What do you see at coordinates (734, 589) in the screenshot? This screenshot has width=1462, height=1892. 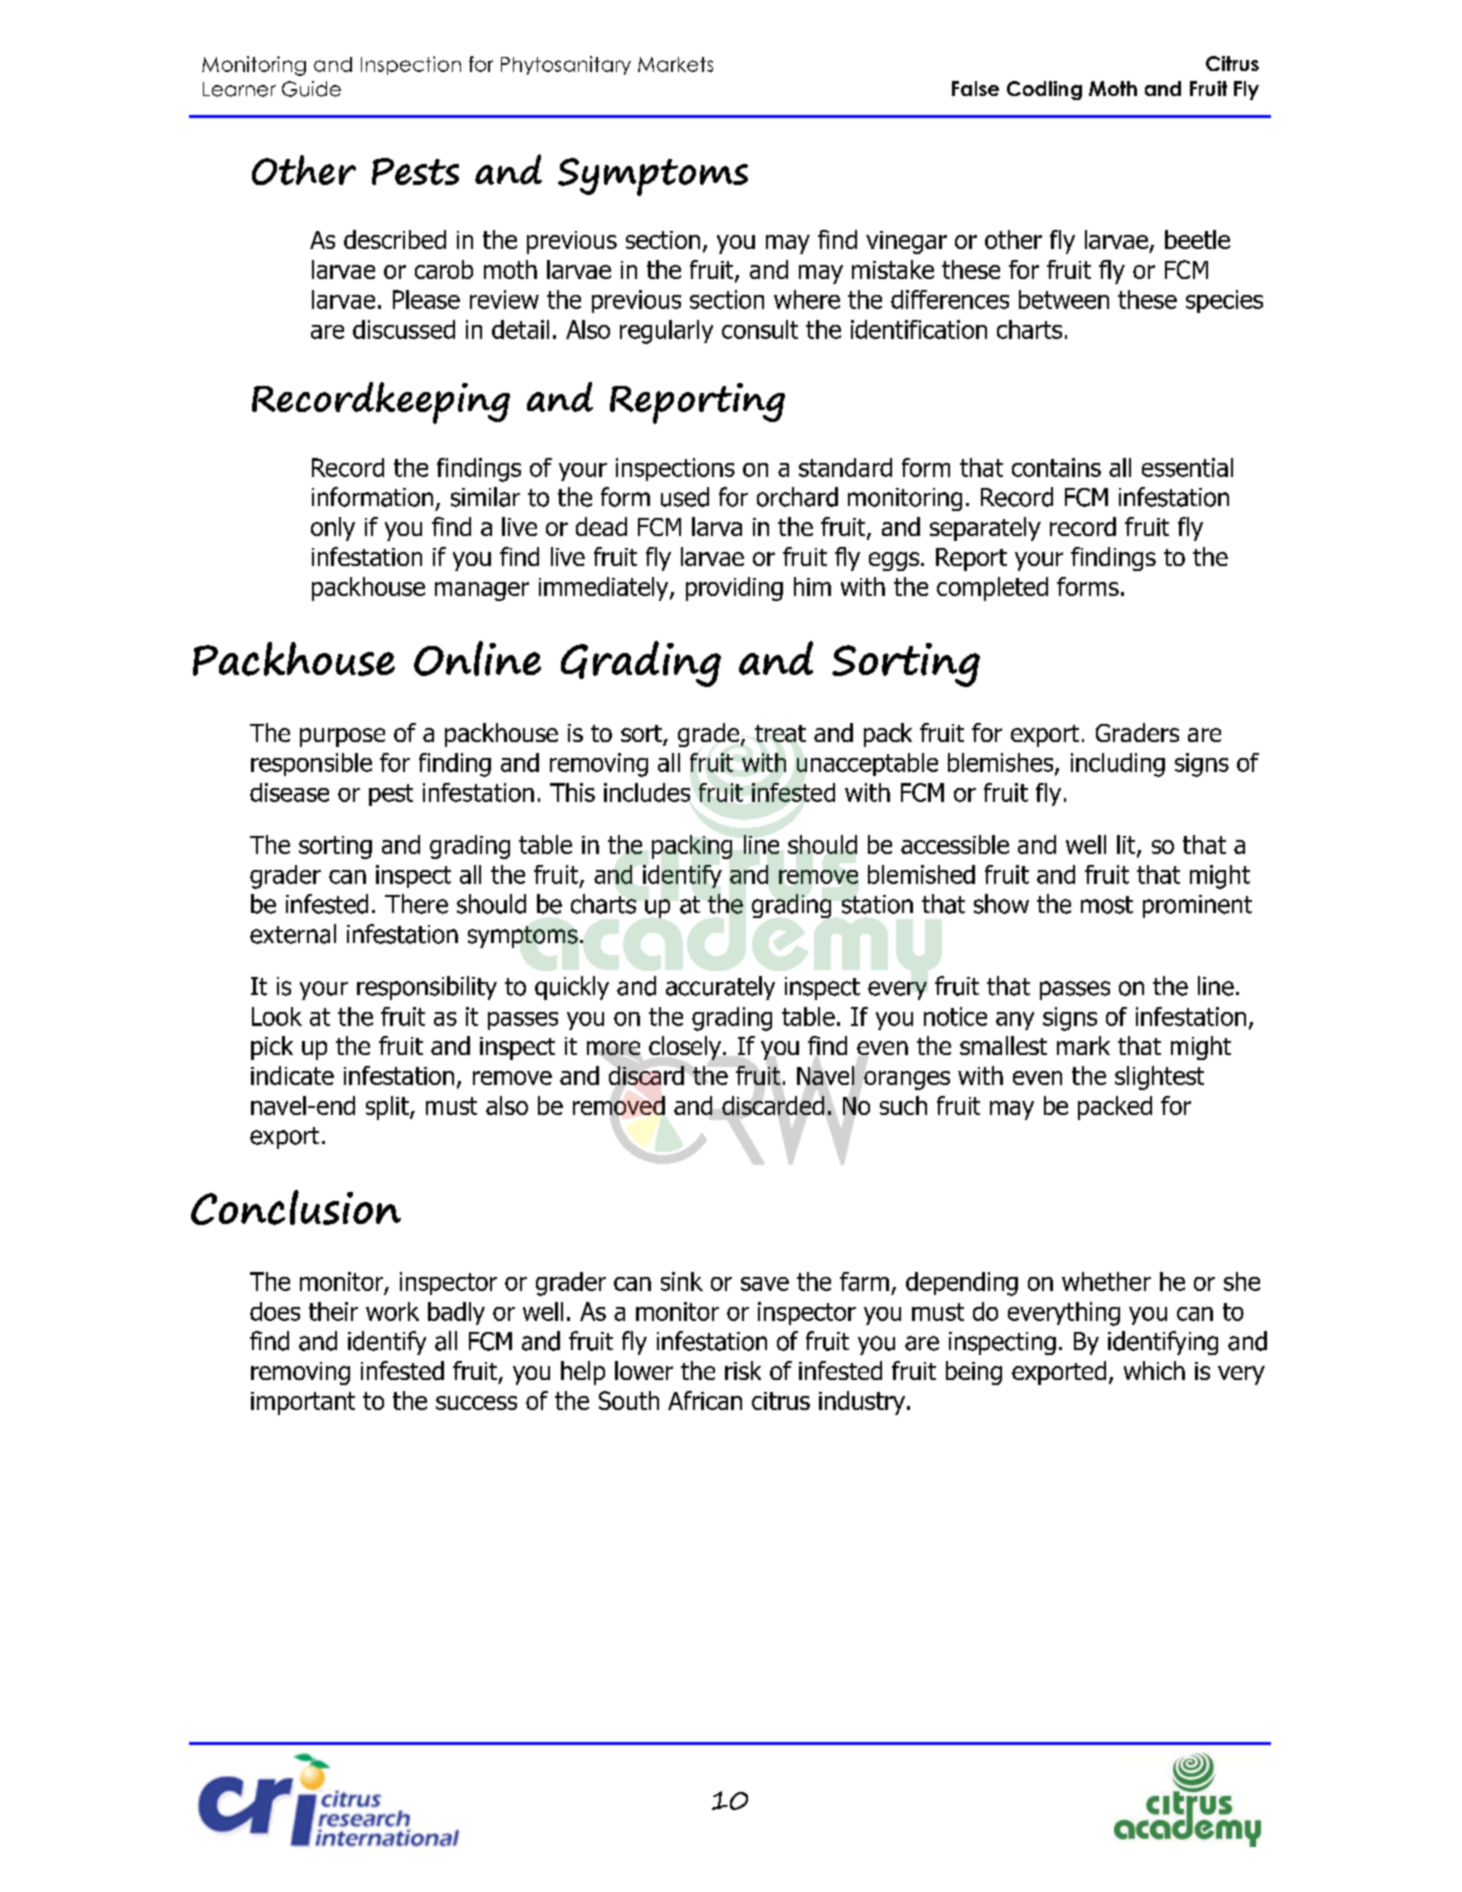 I see `providing` at bounding box center [734, 589].
